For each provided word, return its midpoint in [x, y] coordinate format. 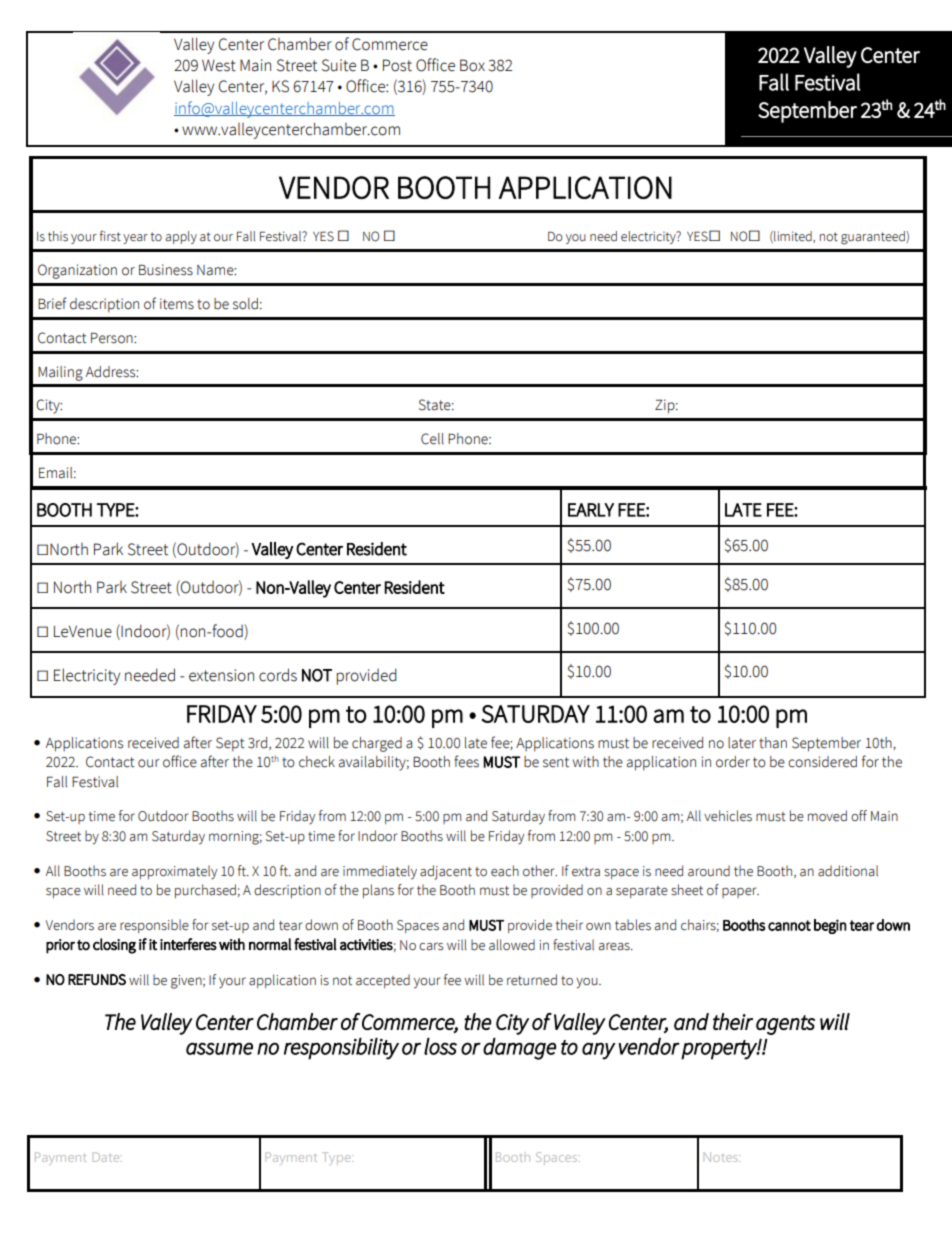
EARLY [591, 510]
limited [793, 237]
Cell [432, 439]
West [219, 65]
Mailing [60, 373]
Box [472, 65]
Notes [722, 1157]
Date [107, 1157]
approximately [174, 872]
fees [466, 761]
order [733, 762]
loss [440, 1046]
